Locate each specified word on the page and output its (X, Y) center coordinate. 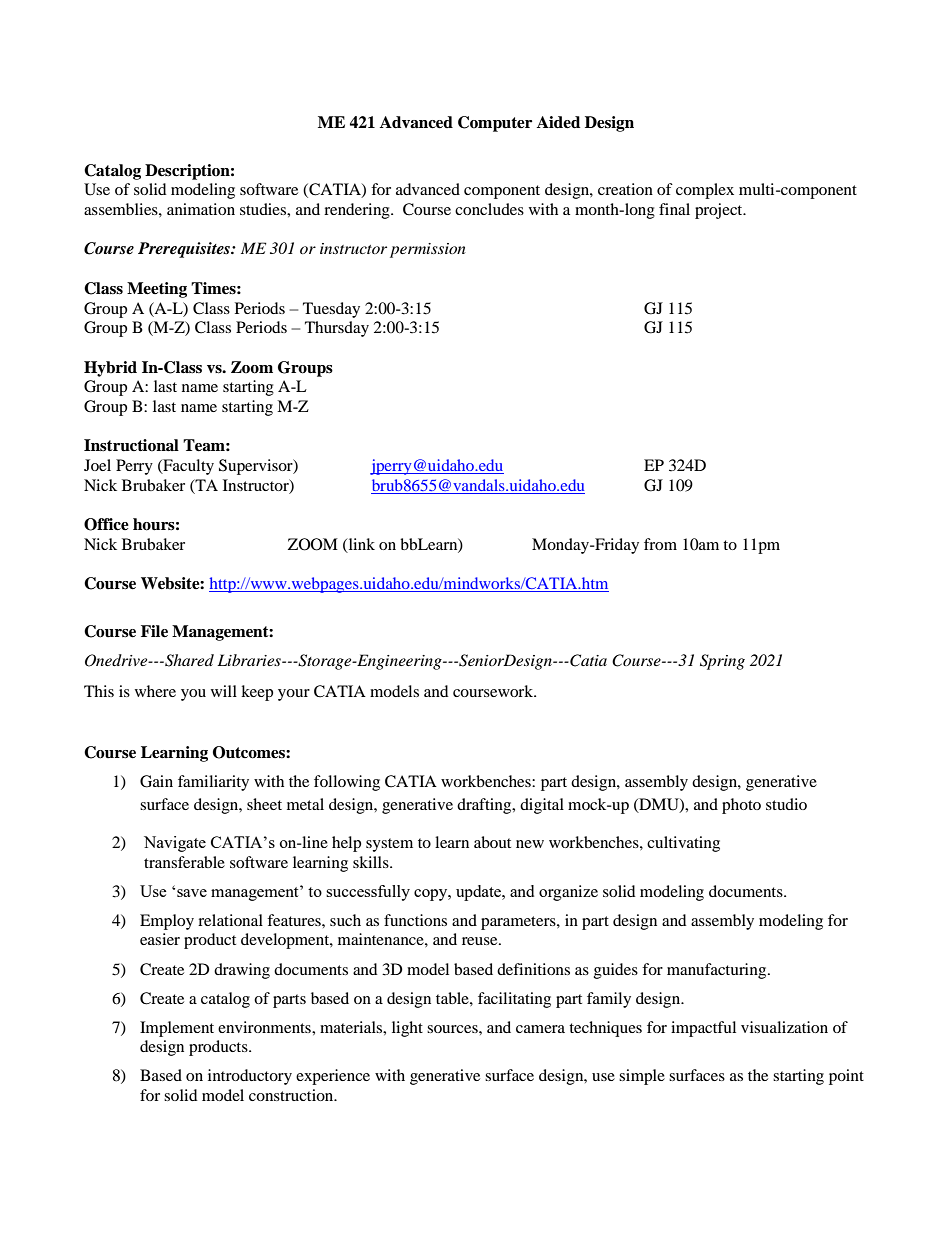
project (720, 211)
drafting (485, 806)
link (360, 545)
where (155, 691)
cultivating (683, 844)
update (480, 893)
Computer (495, 124)
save (192, 893)
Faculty (187, 467)
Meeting (157, 290)
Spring (722, 662)
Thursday (337, 329)
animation (201, 209)
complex (705, 191)
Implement (177, 1029)
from (660, 544)
